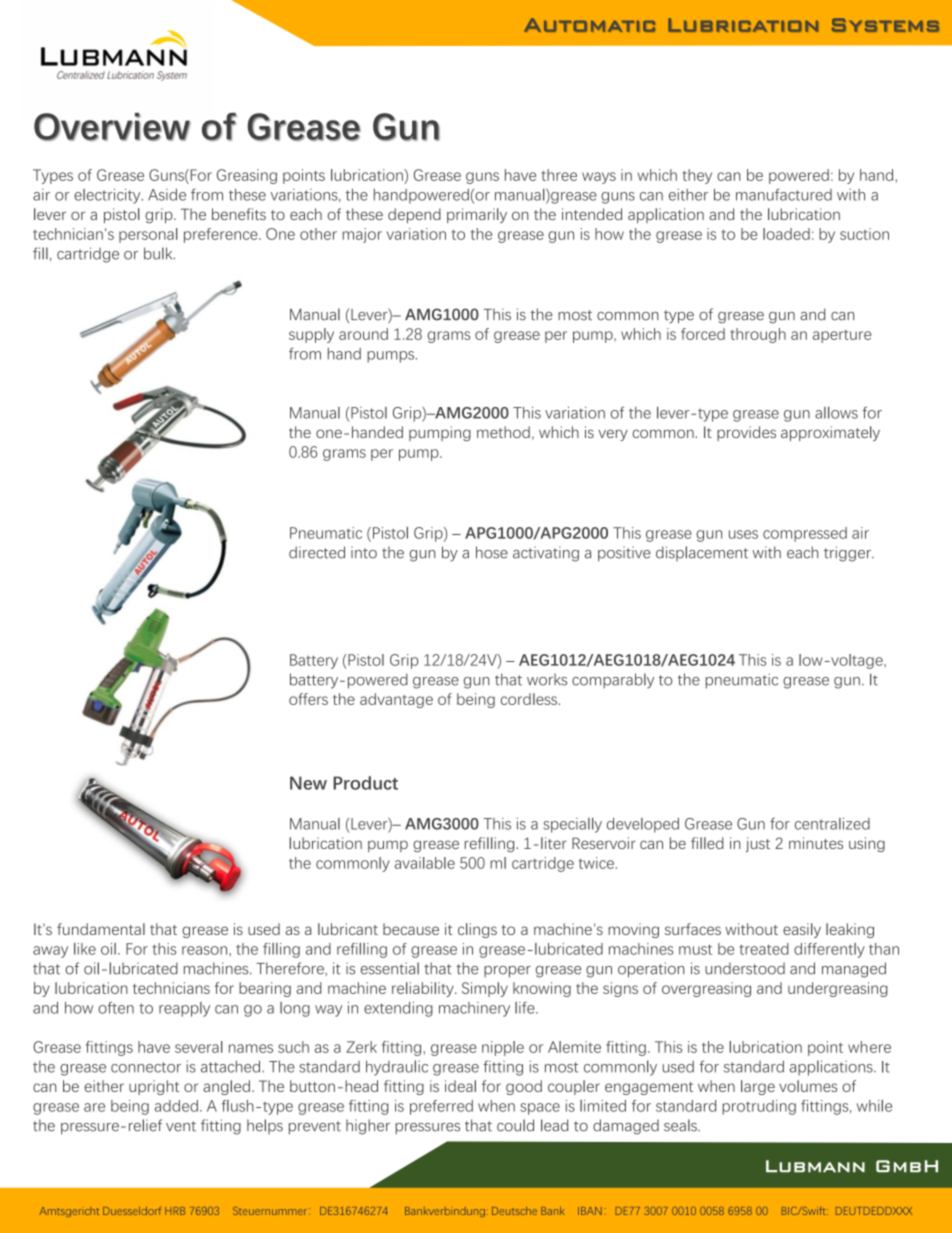 This screenshot has width=952, height=1233. What do you see at coordinates (589, 25) in the screenshot?
I see `Automatic` at bounding box center [589, 25].
